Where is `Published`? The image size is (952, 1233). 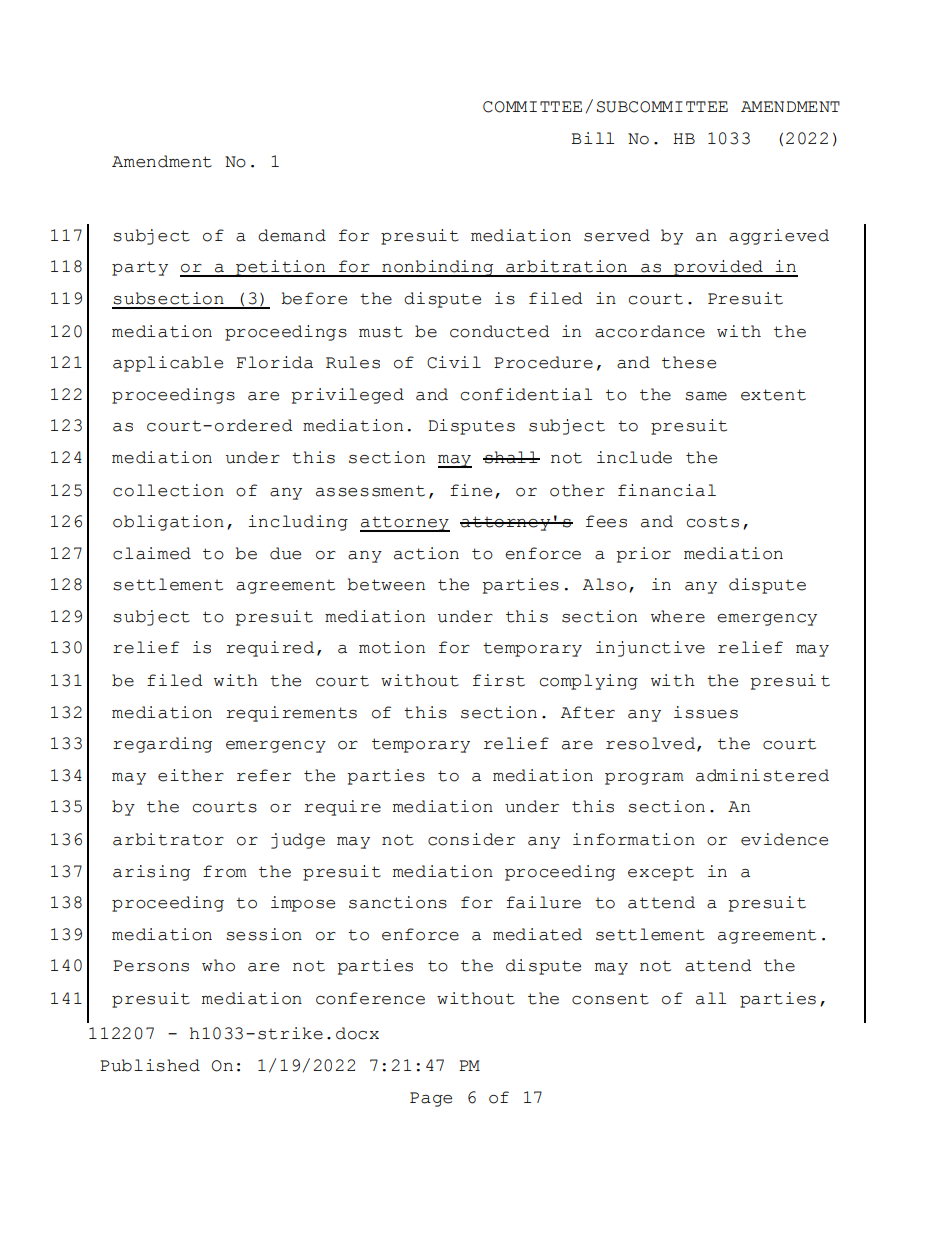
Published is located at coordinates (150, 1065).
